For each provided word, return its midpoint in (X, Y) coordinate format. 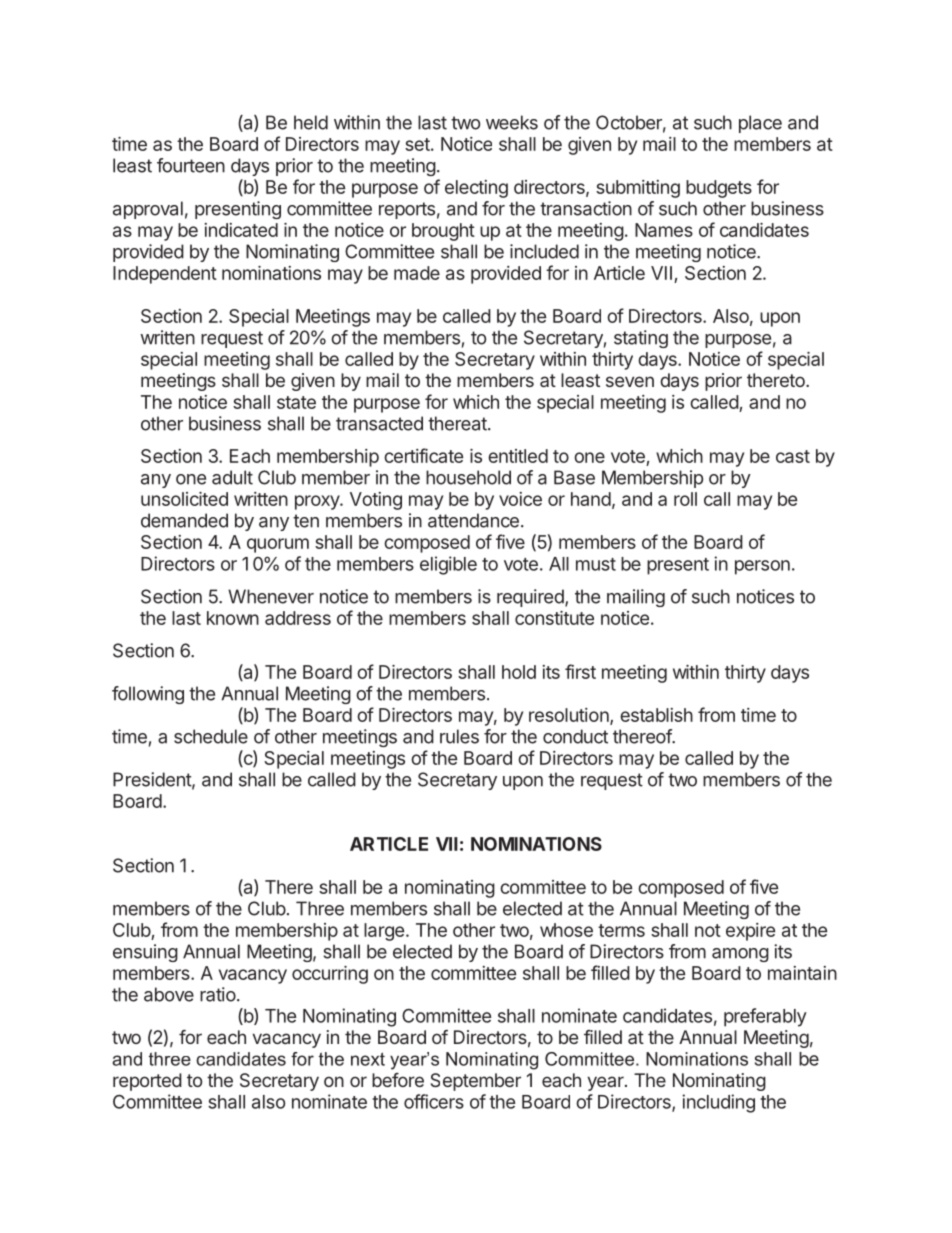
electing (476, 189)
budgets (719, 189)
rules (459, 736)
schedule (211, 736)
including (718, 1103)
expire (750, 932)
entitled (518, 456)
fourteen (191, 165)
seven (630, 381)
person (762, 567)
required (531, 598)
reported (147, 1082)
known (233, 618)
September (476, 1082)
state (296, 402)
